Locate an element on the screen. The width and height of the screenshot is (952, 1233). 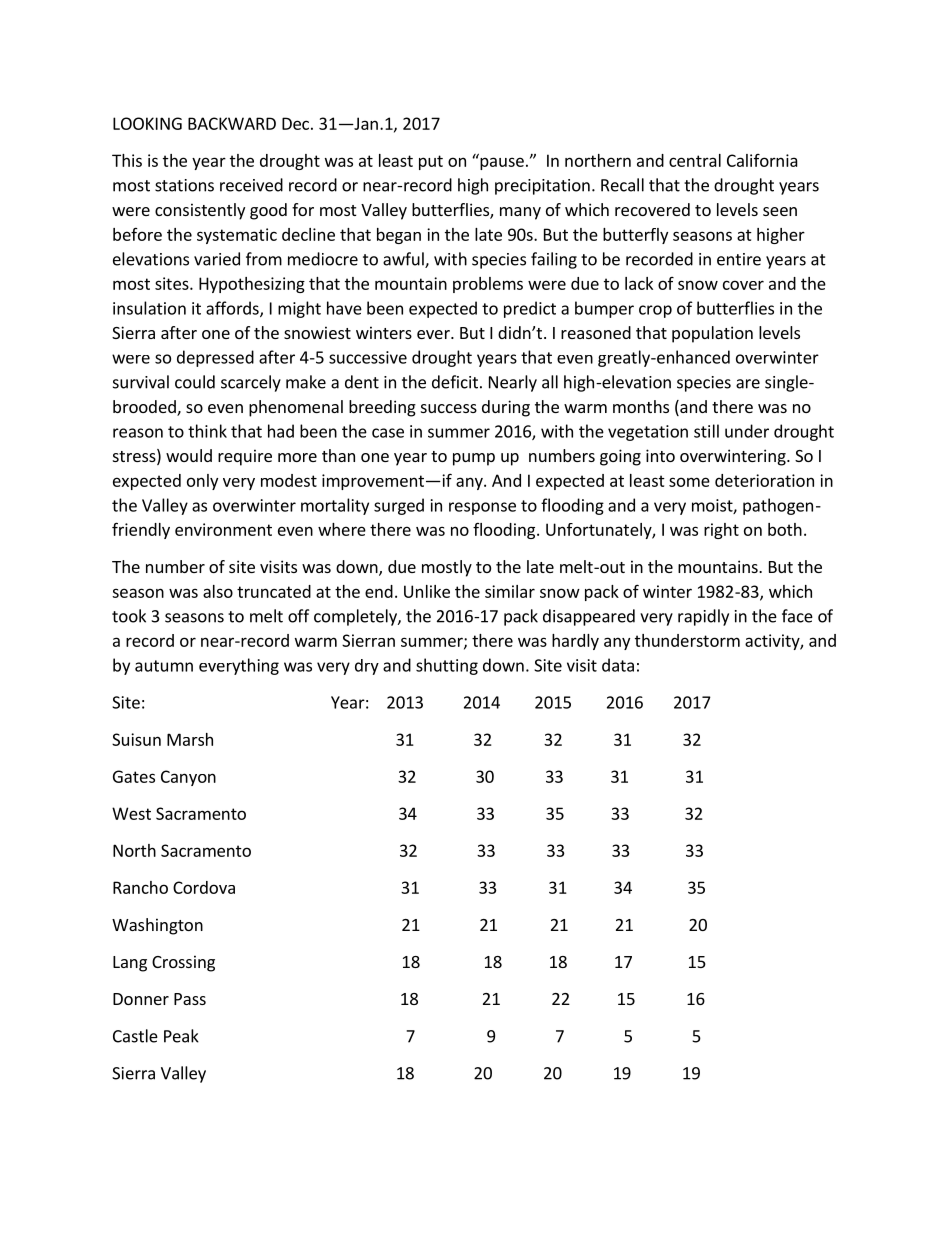
depressed is located at coordinates (215, 358).
